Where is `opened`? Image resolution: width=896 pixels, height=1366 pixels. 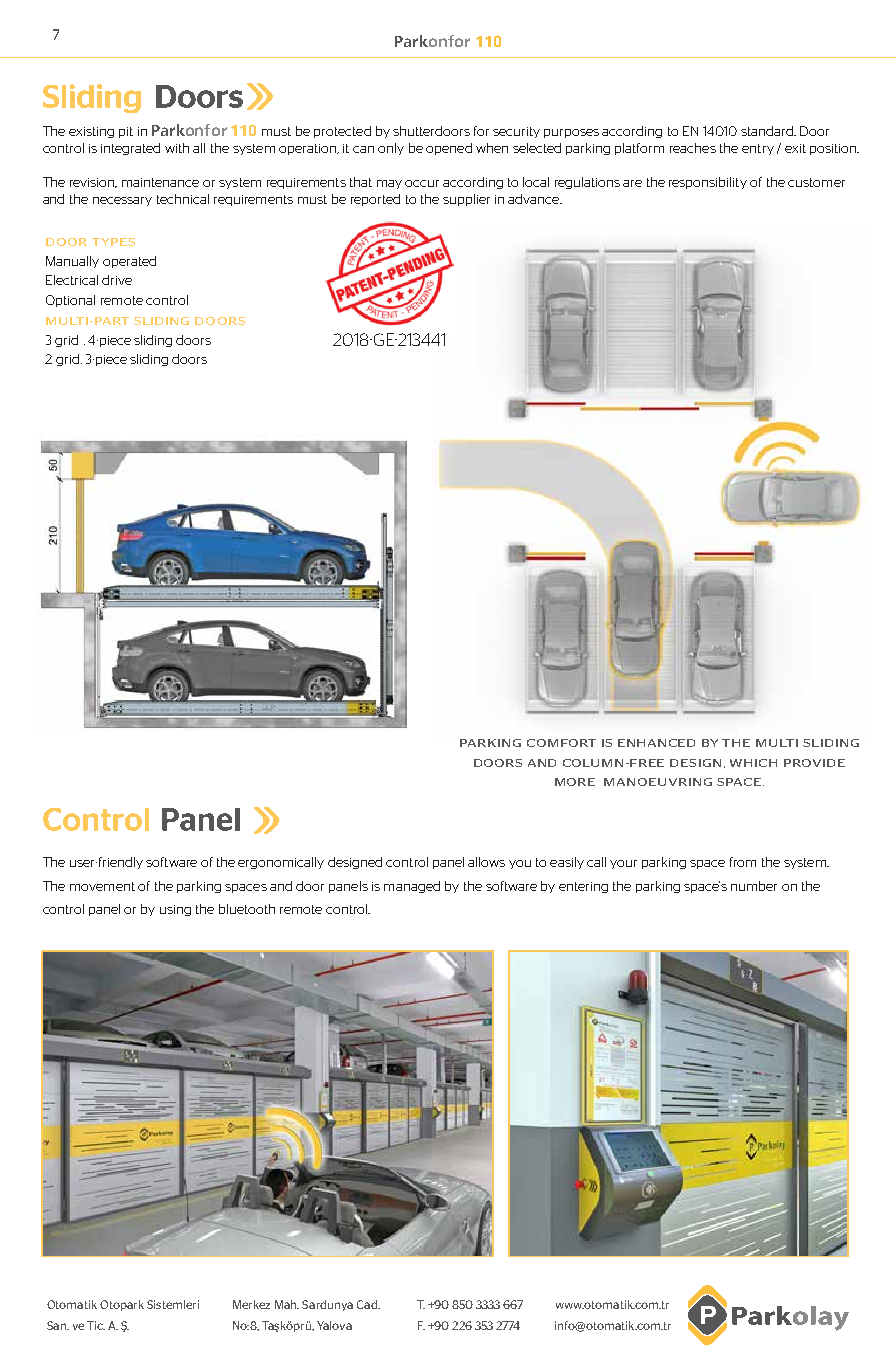 opened is located at coordinates (449, 149).
